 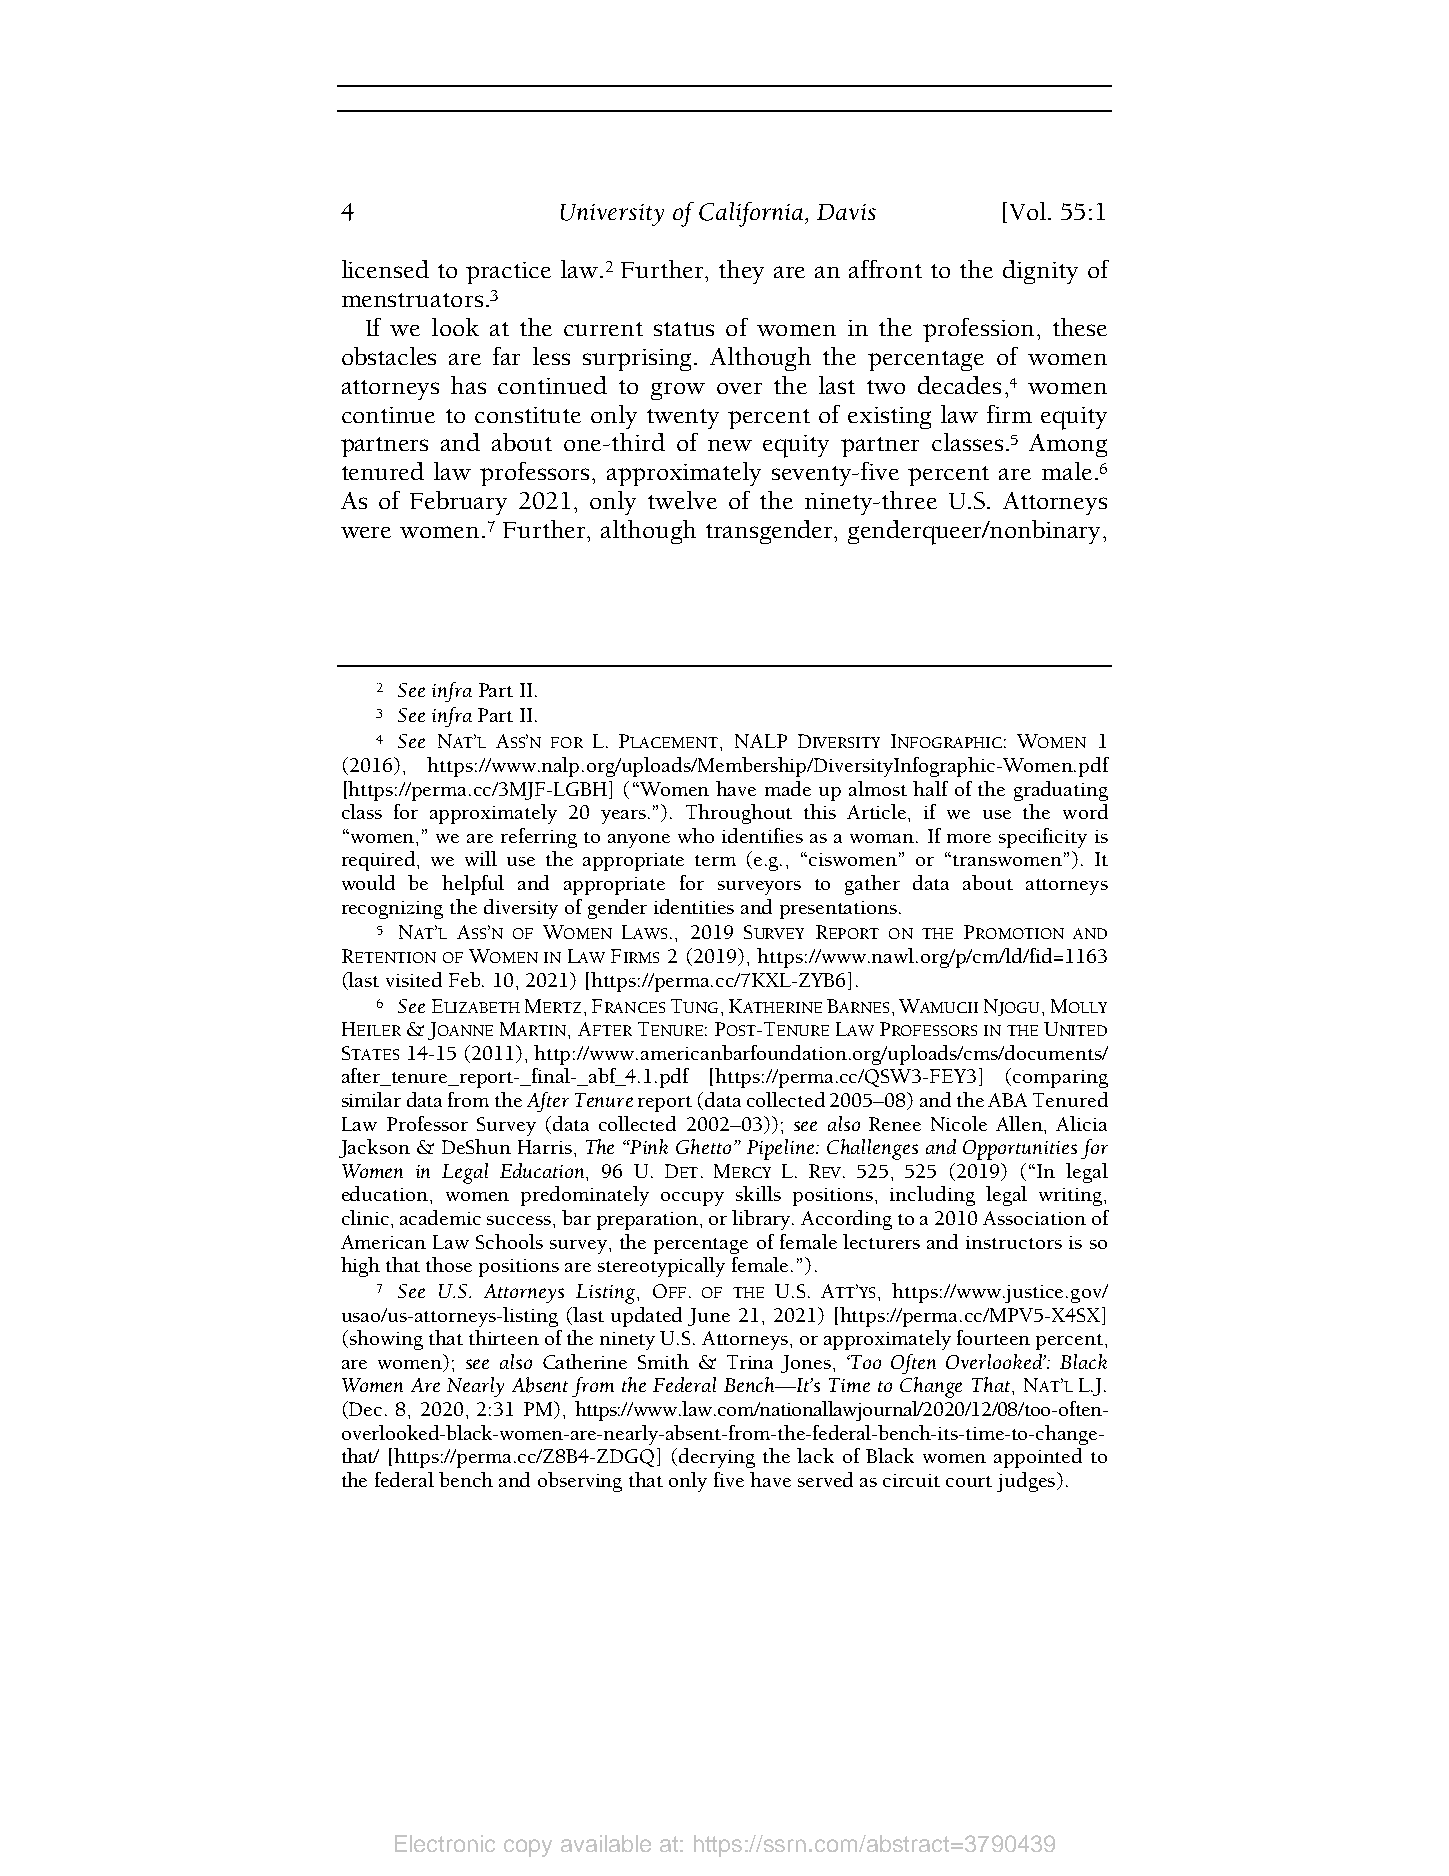 I want to click on instructors, so click(x=1014, y=1242).
